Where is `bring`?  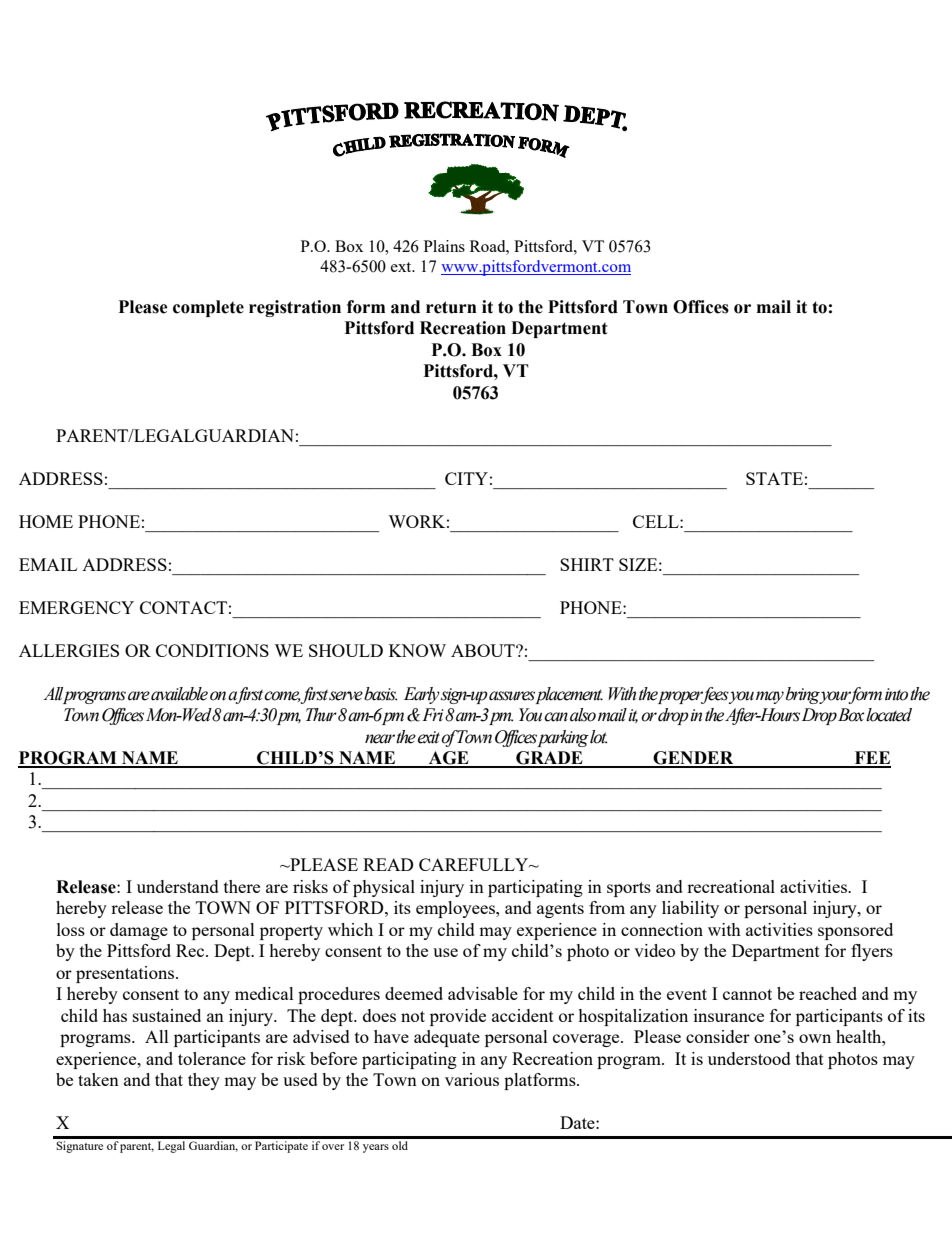
bring is located at coordinates (804, 695).
